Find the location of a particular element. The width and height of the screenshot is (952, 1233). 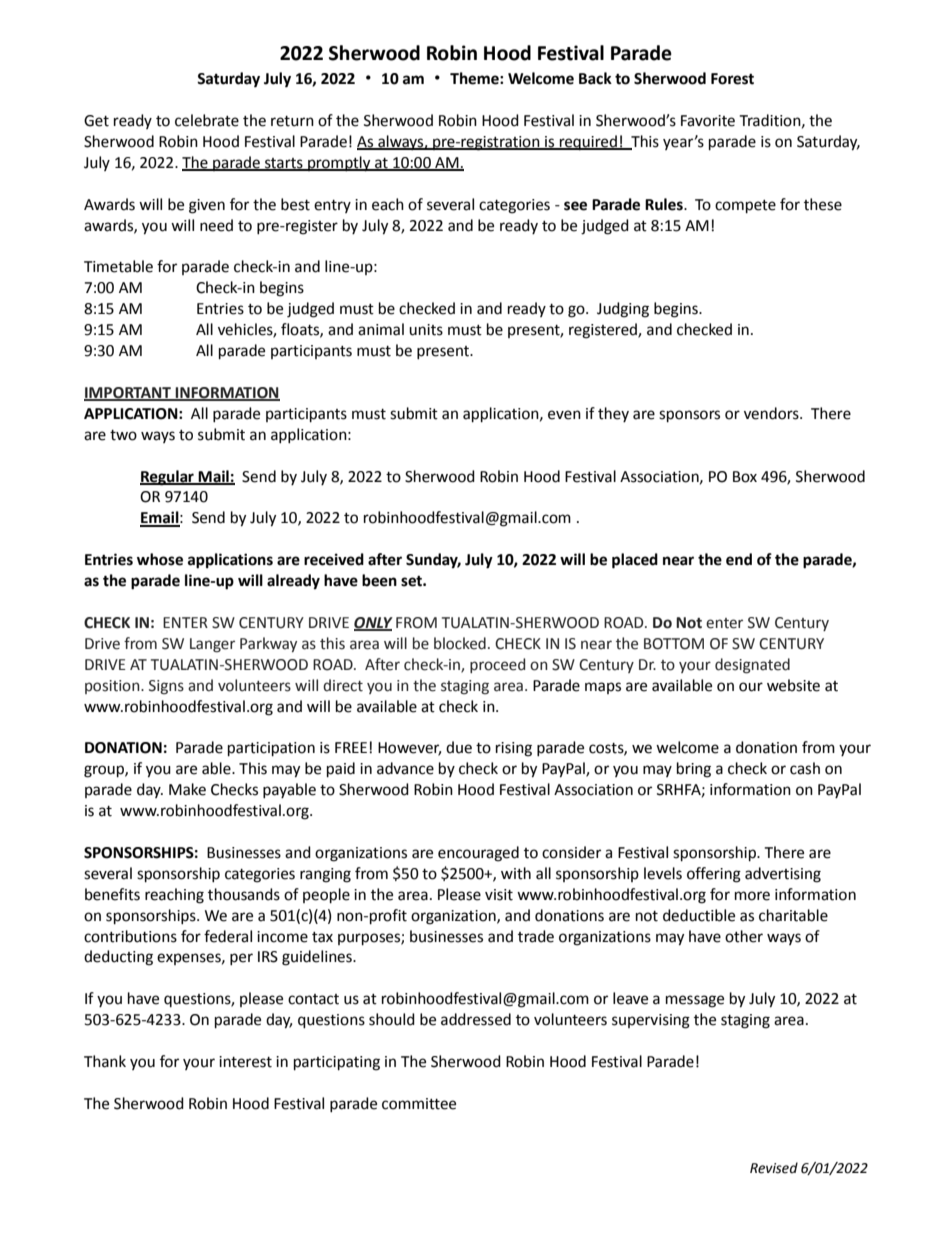

required is located at coordinates (588, 142).
